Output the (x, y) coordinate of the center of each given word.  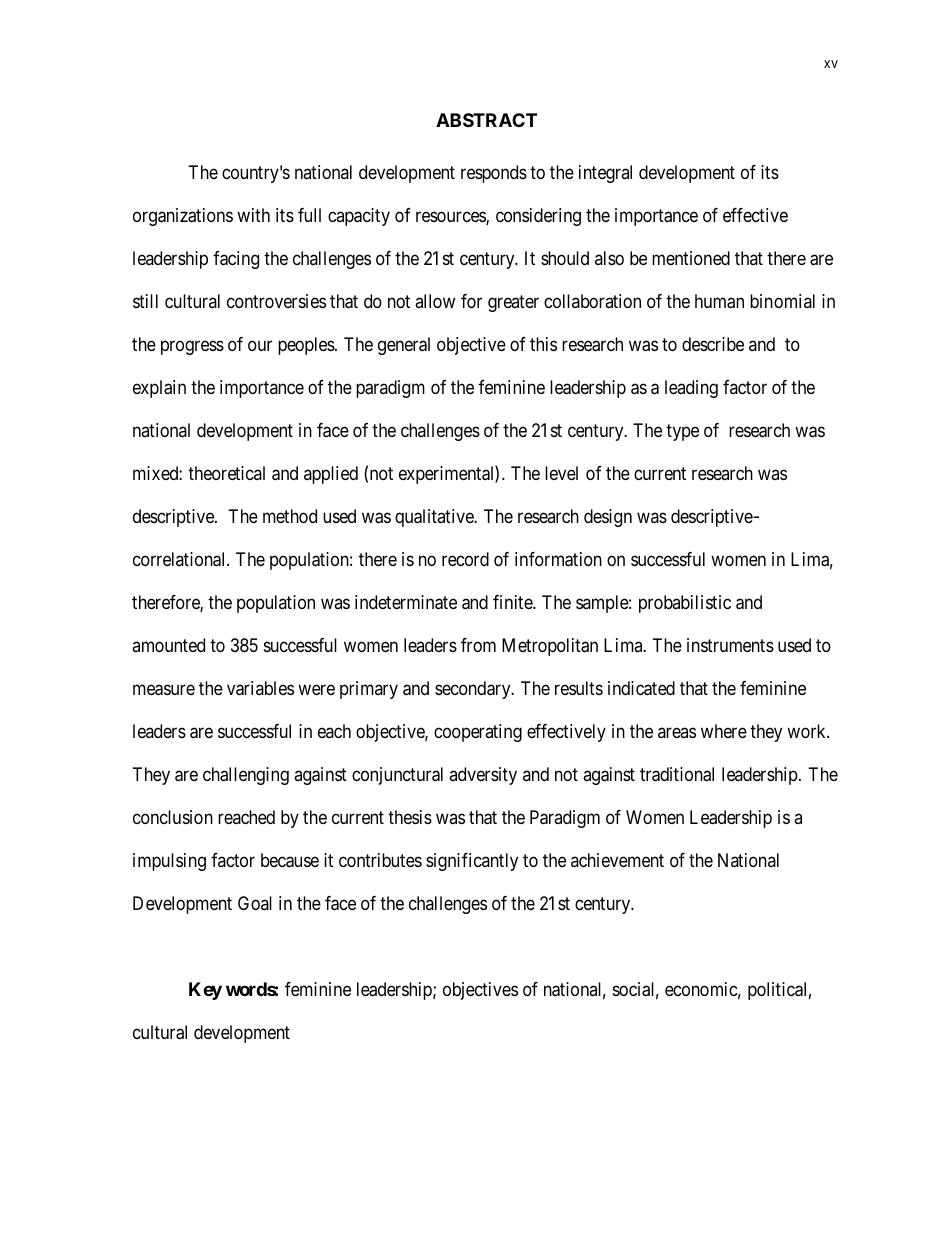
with (253, 215)
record (465, 559)
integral (605, 174)
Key (205, 991)
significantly (472, 862)
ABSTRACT (486, 120)
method (290, 516)
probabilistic (685, 604)
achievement (617, 860)
